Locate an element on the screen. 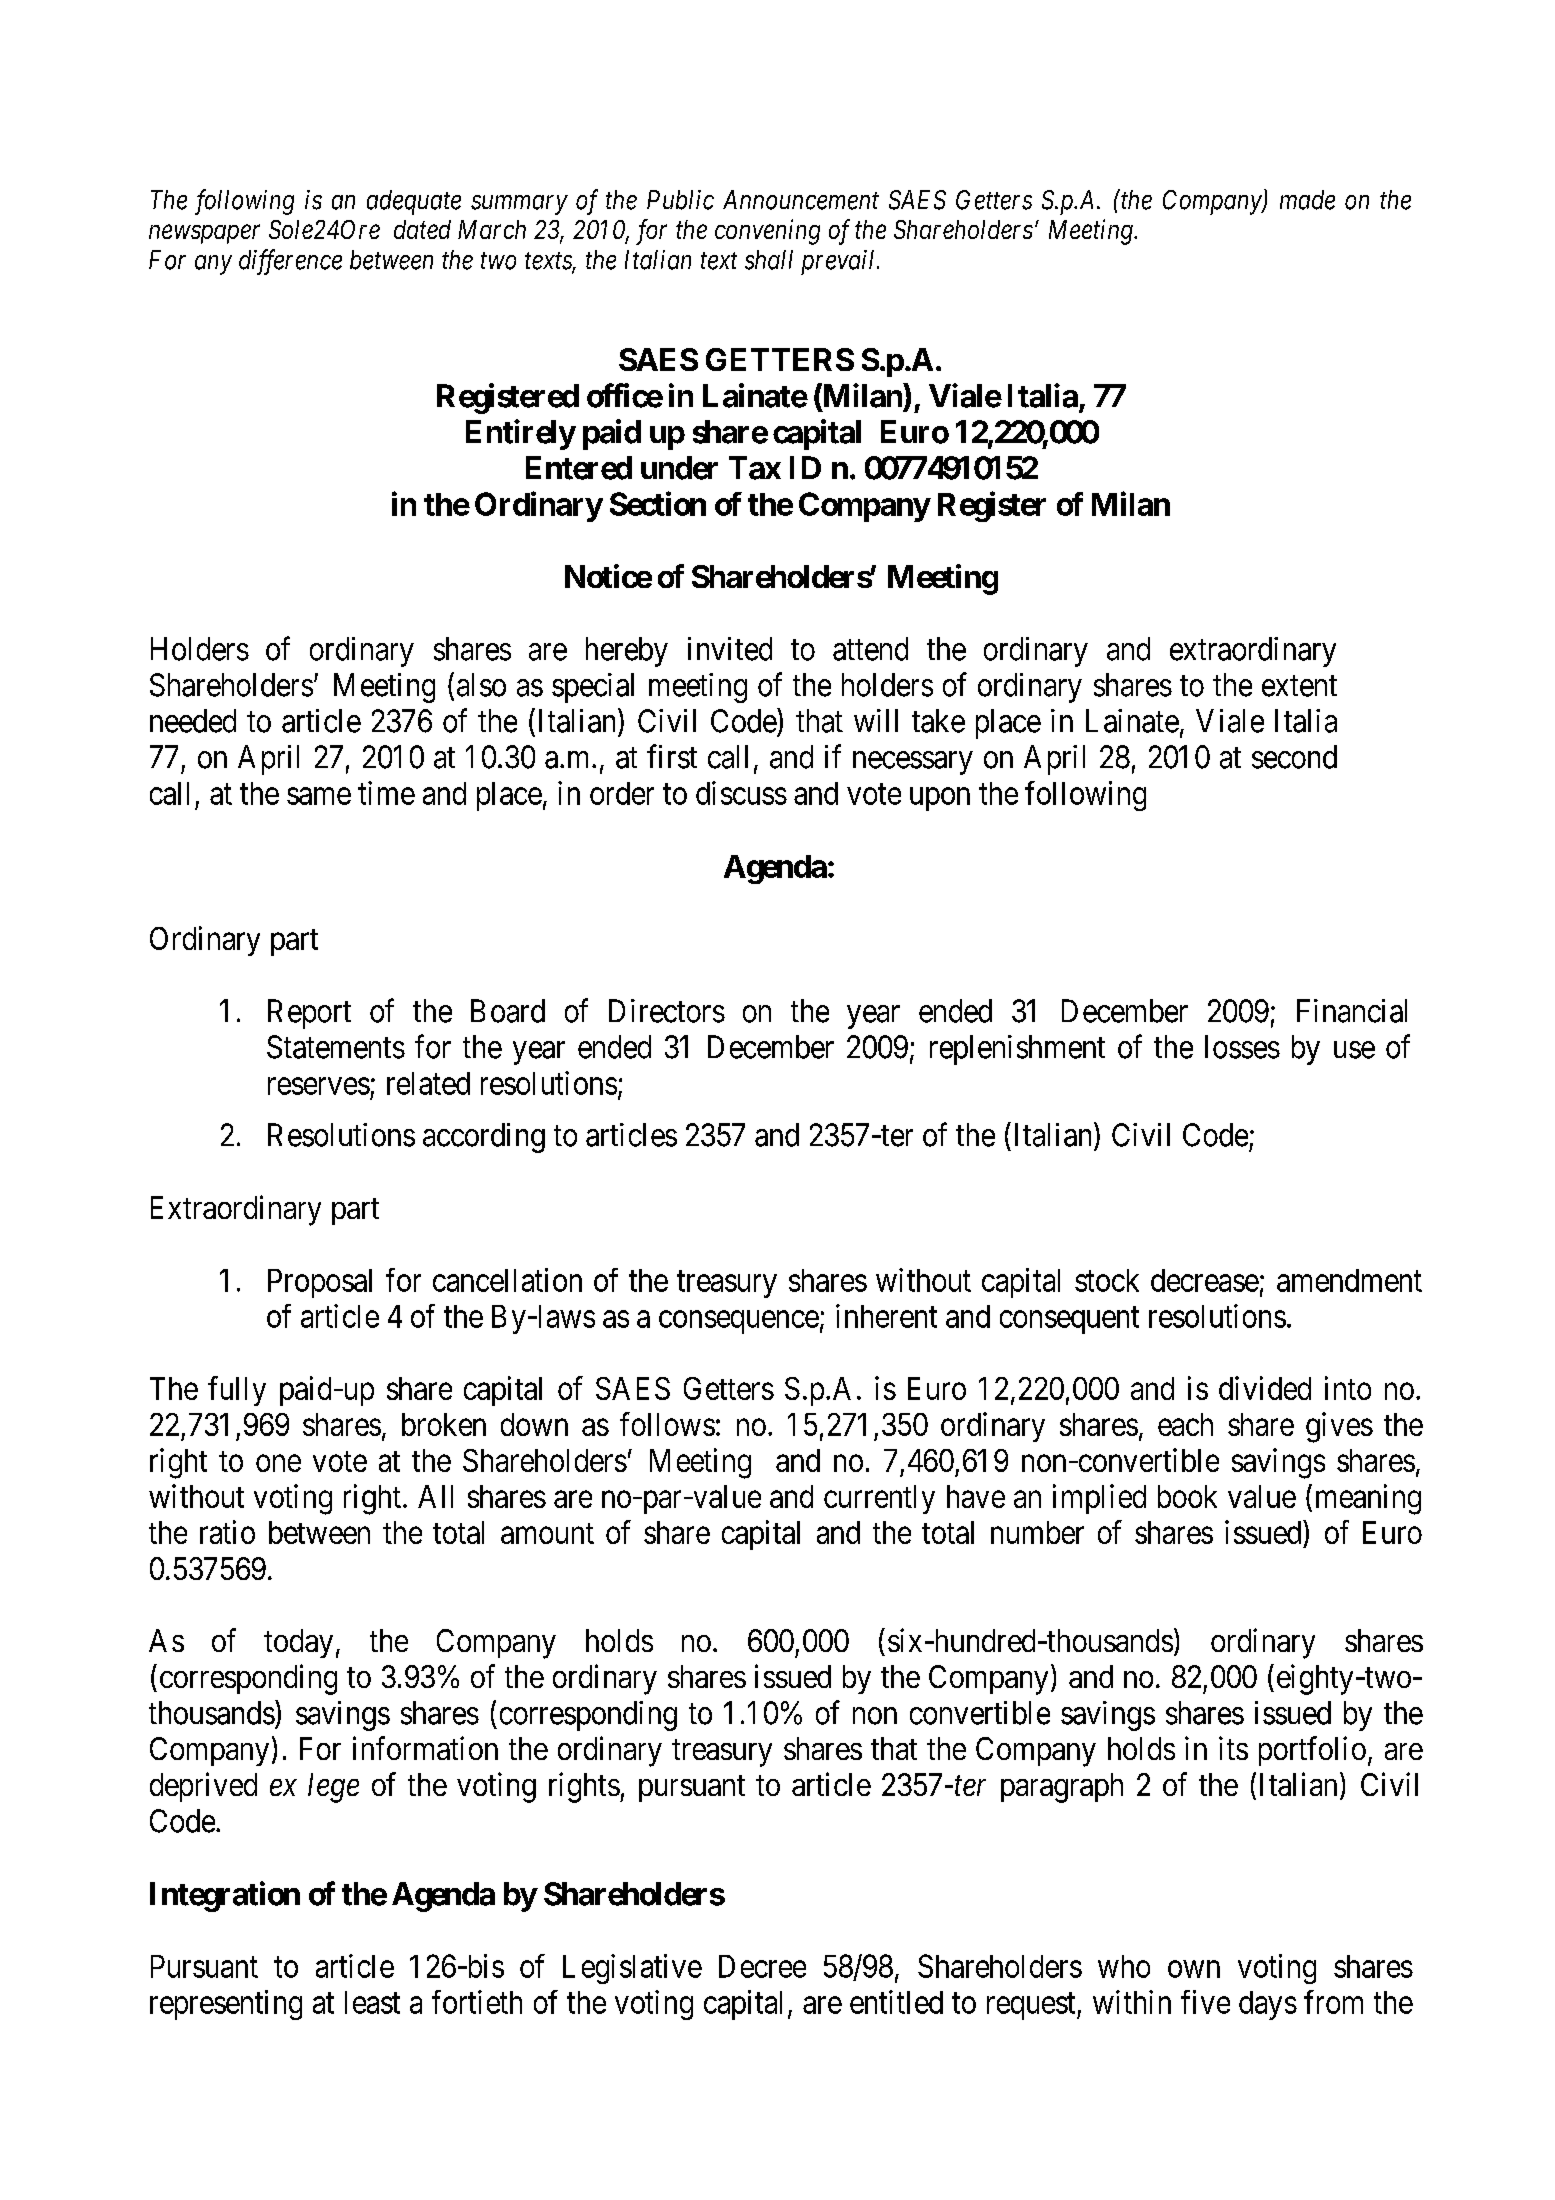  five is located at coordinates (1205, 2002).
